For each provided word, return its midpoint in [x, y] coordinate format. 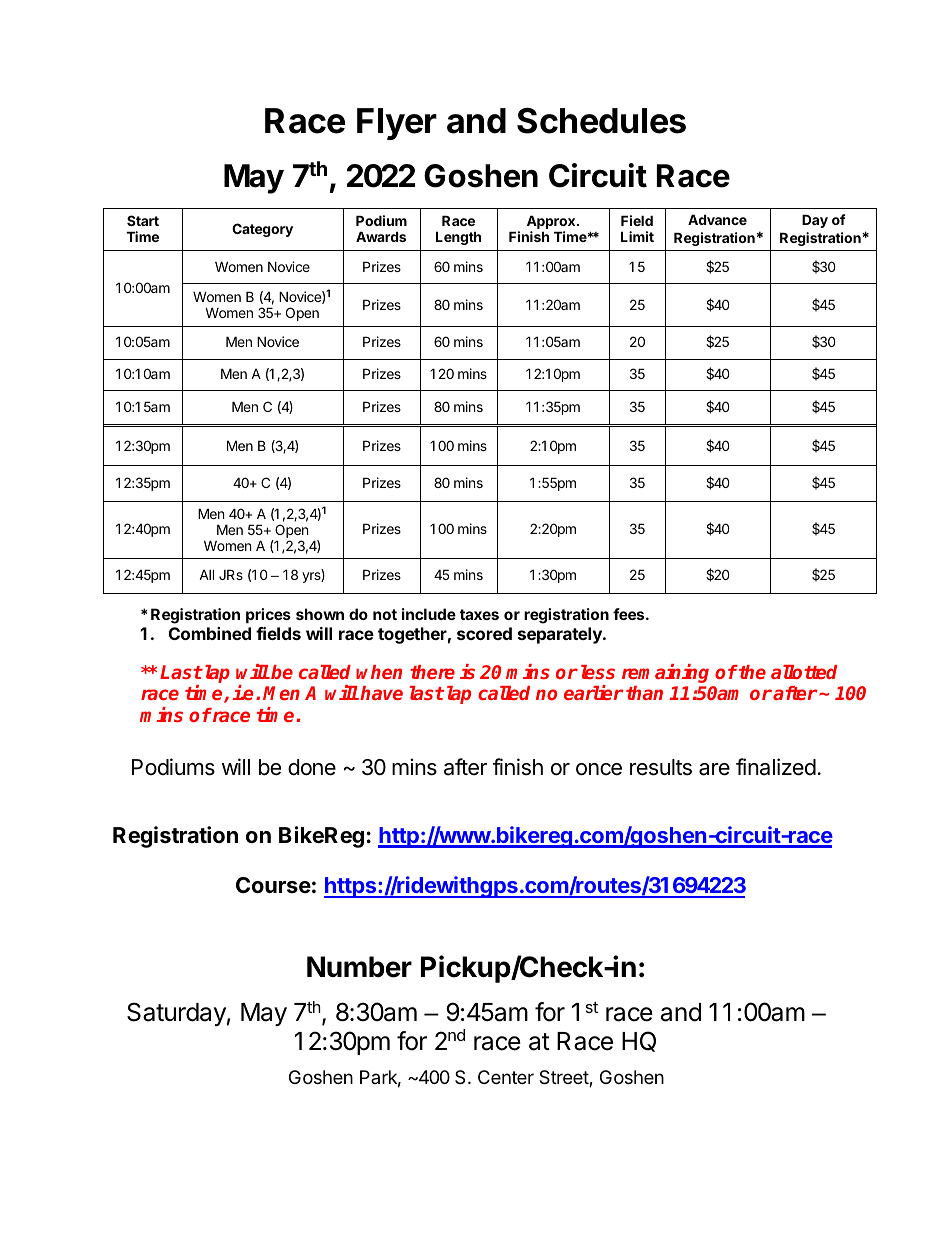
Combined [210, 633]
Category [262, 230]
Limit [637, 236]
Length [458, 238]
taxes [479, 614]
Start [143, 220]
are [714, 769]
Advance [717, 219]
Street [564, 1078]
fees [630, 614]
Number [359, 967]
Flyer [397, 124]
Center [506, 1077]
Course [273, 885]
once [599, 769]
